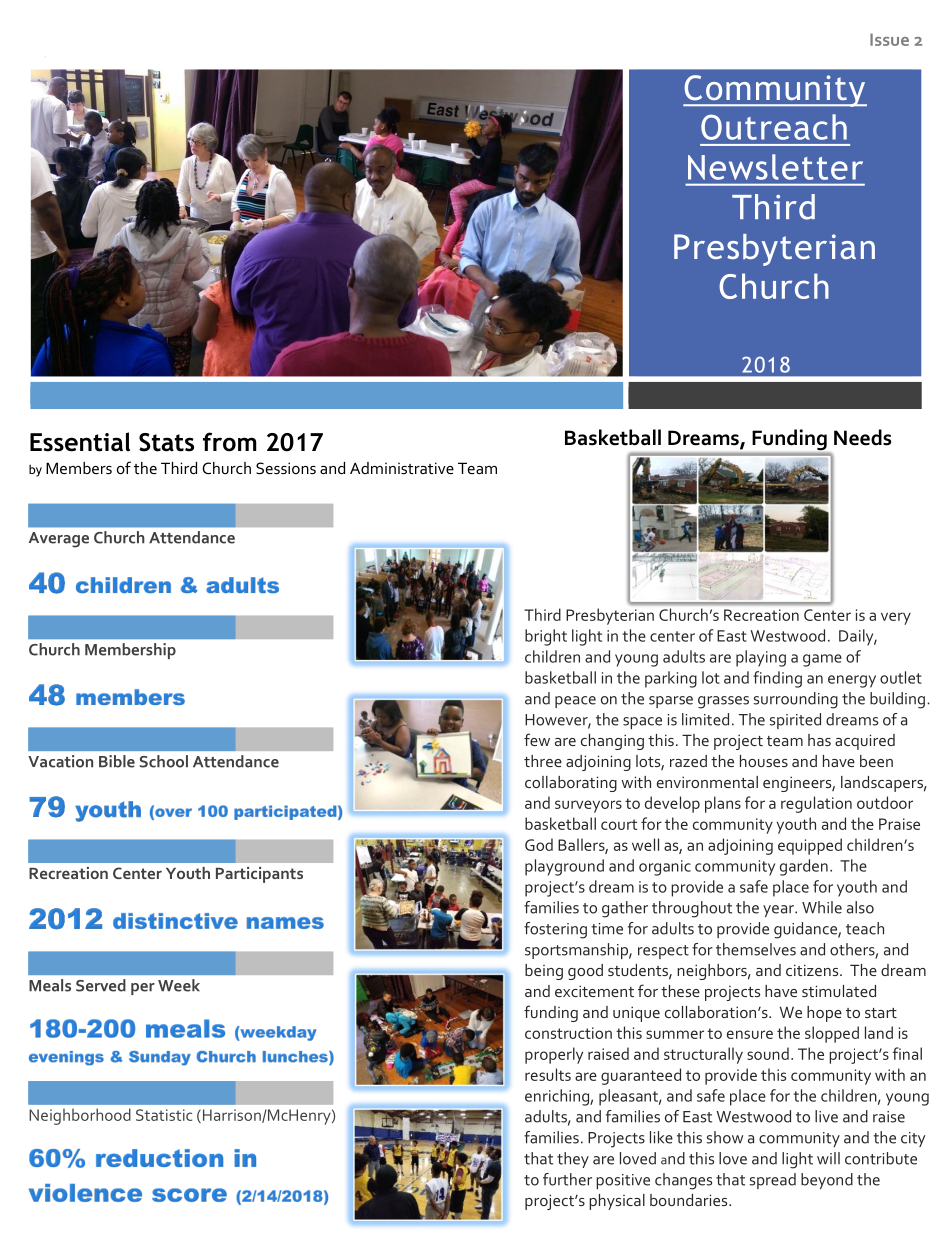 Image resolution: width=952 pixels, height=1233 pixels. I want to click on game, so click(822, 660).
